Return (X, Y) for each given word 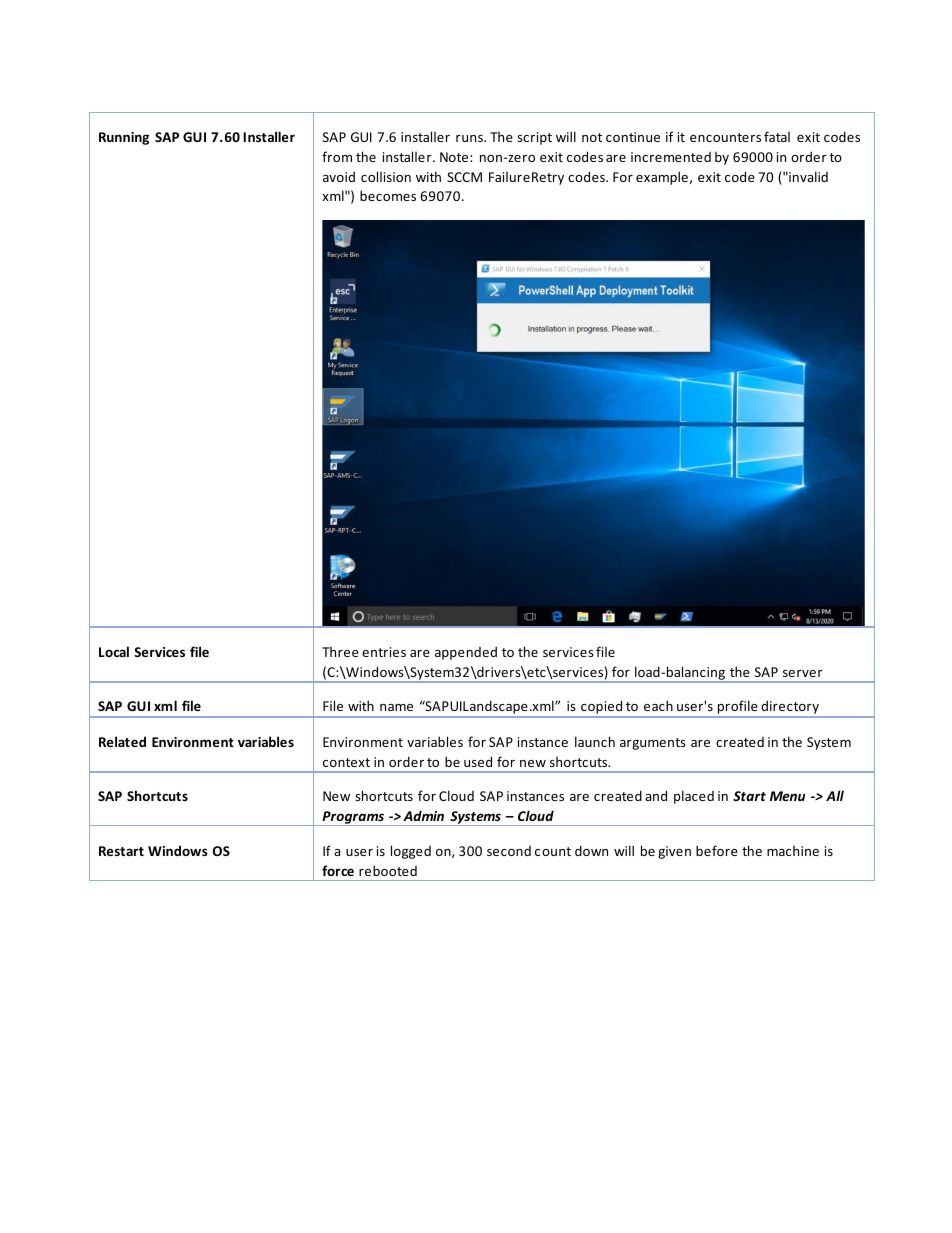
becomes (388, 195)
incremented (671, 157)
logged (411, 852)
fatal (777, 136)
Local (114, 651)
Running (124, 138)
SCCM (464, 177)
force (338, 870)
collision (386, 176)
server (803, 673)
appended (466, 653)
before (717, 850)
